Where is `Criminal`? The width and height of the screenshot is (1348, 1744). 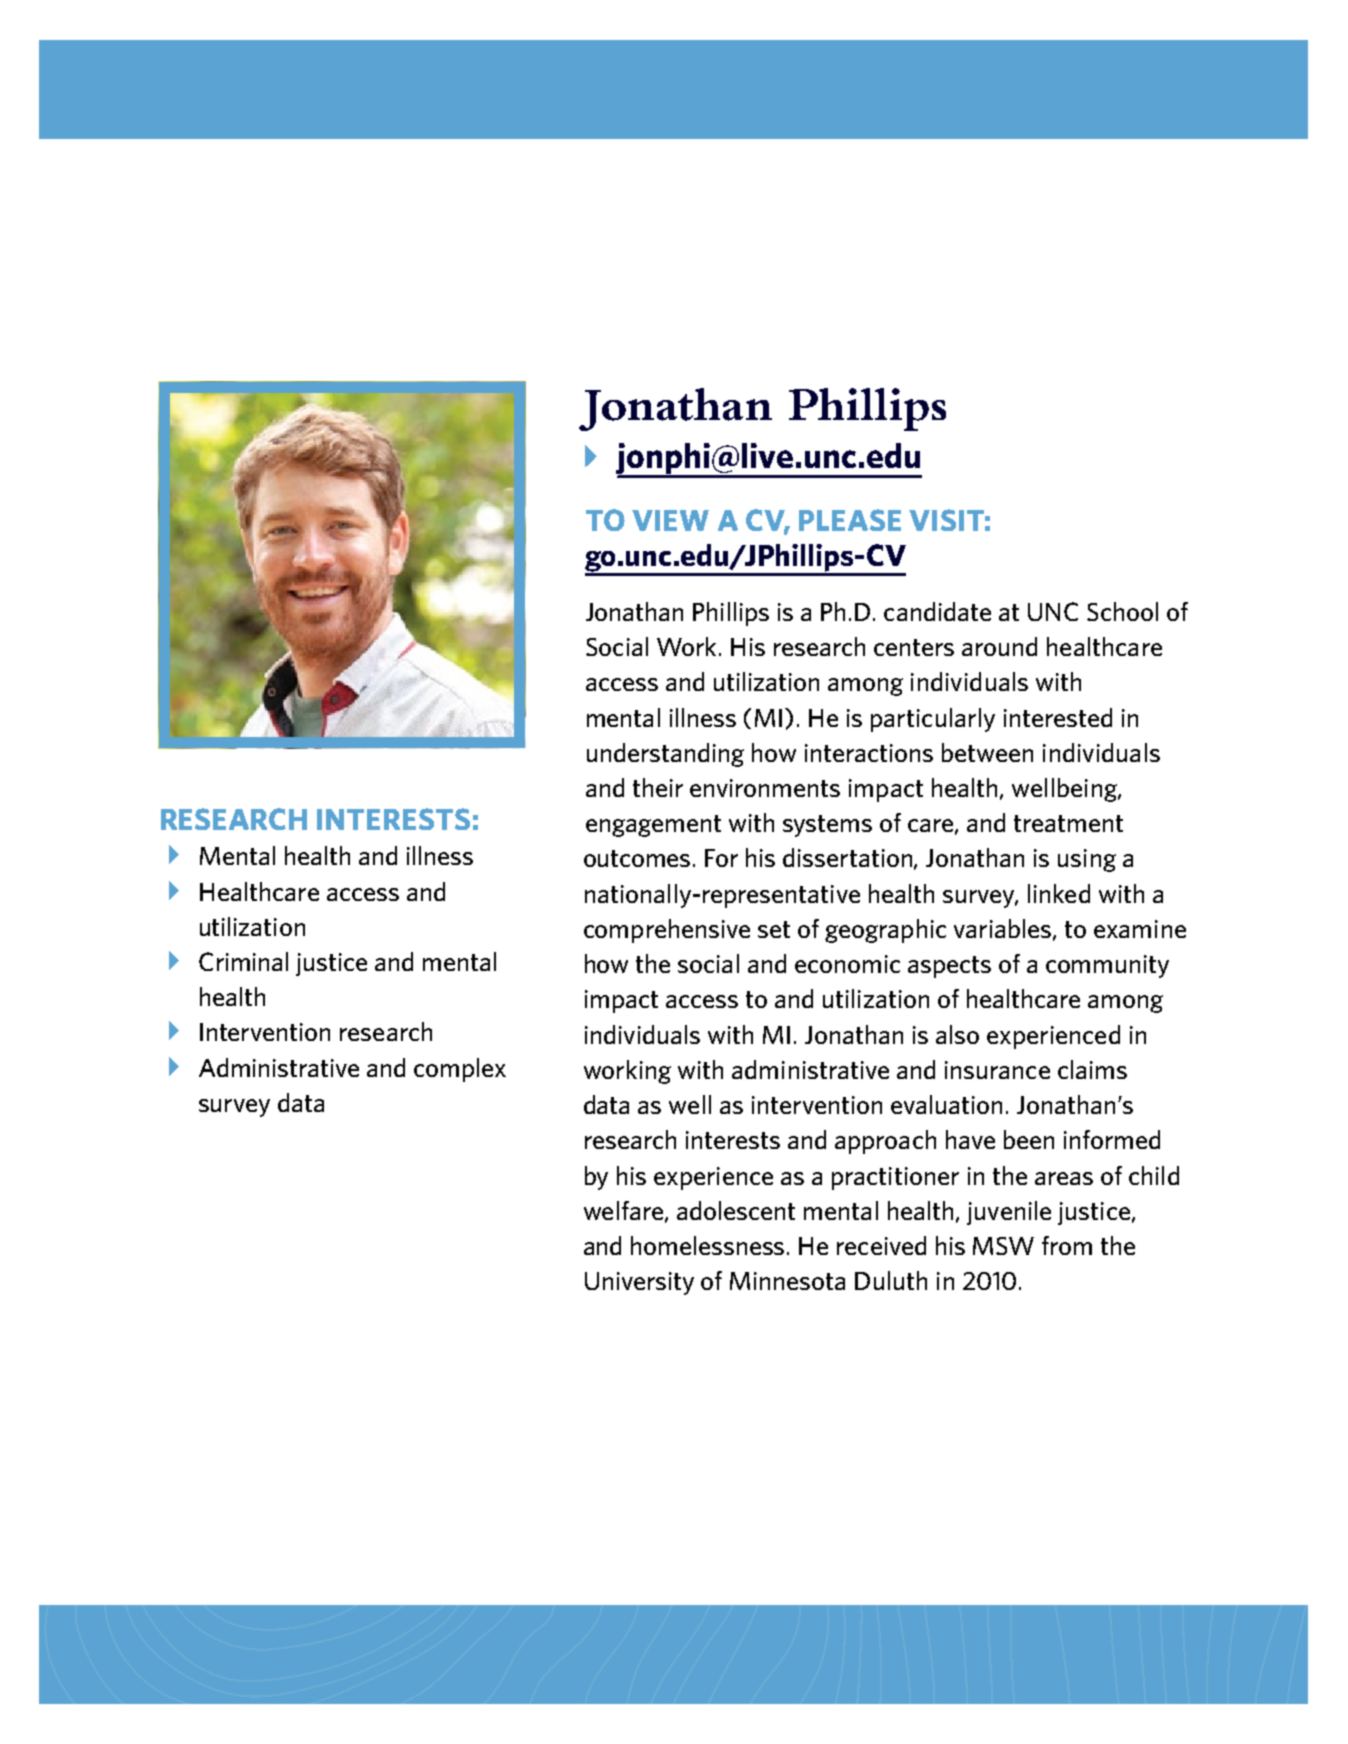
Criminal is located at coordinates (243, 961).
